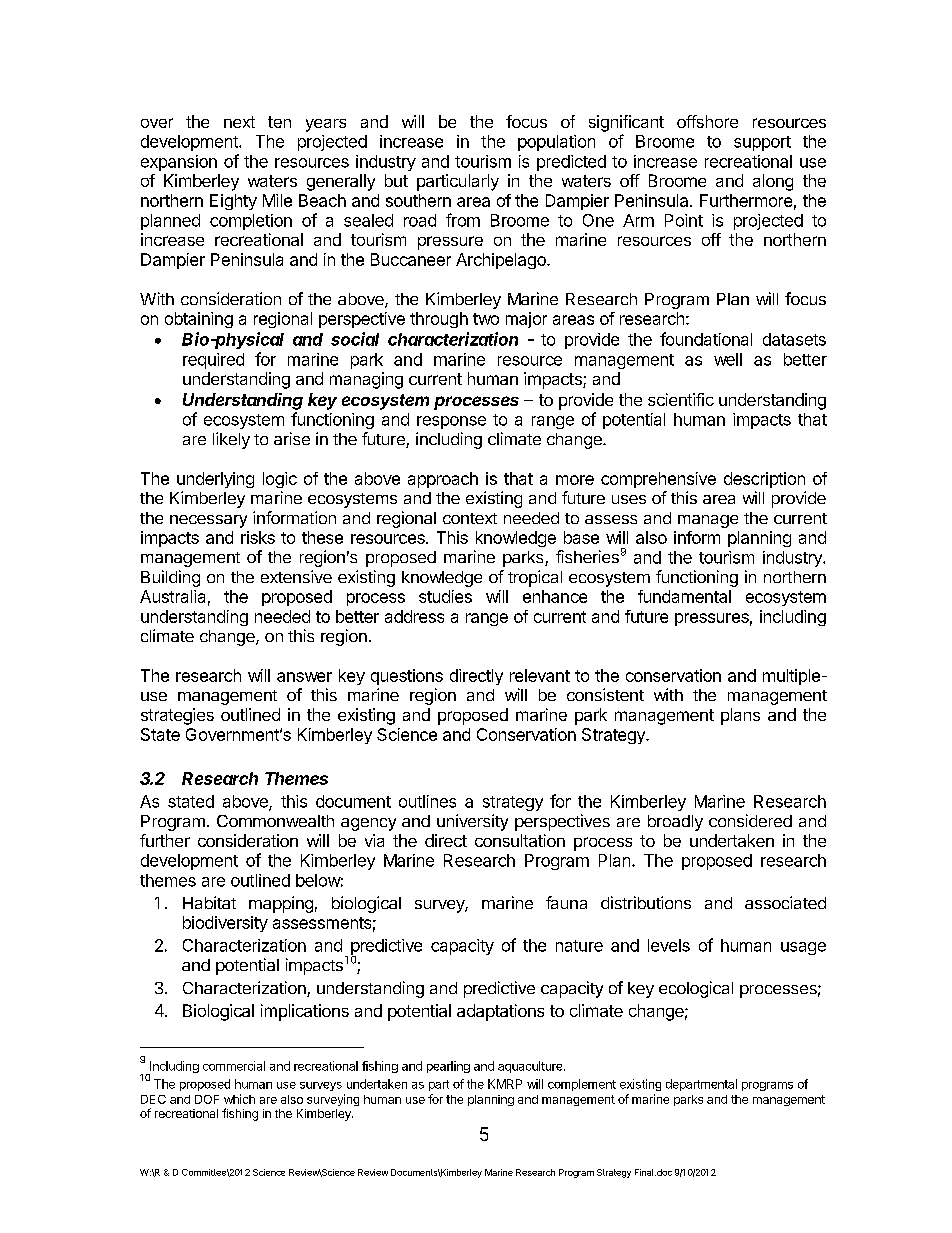 The width and height of the image is (952, 1233). What do you see at coordinates (239, 122) in the image?
I see `next` at bounding box center [239, 122].
